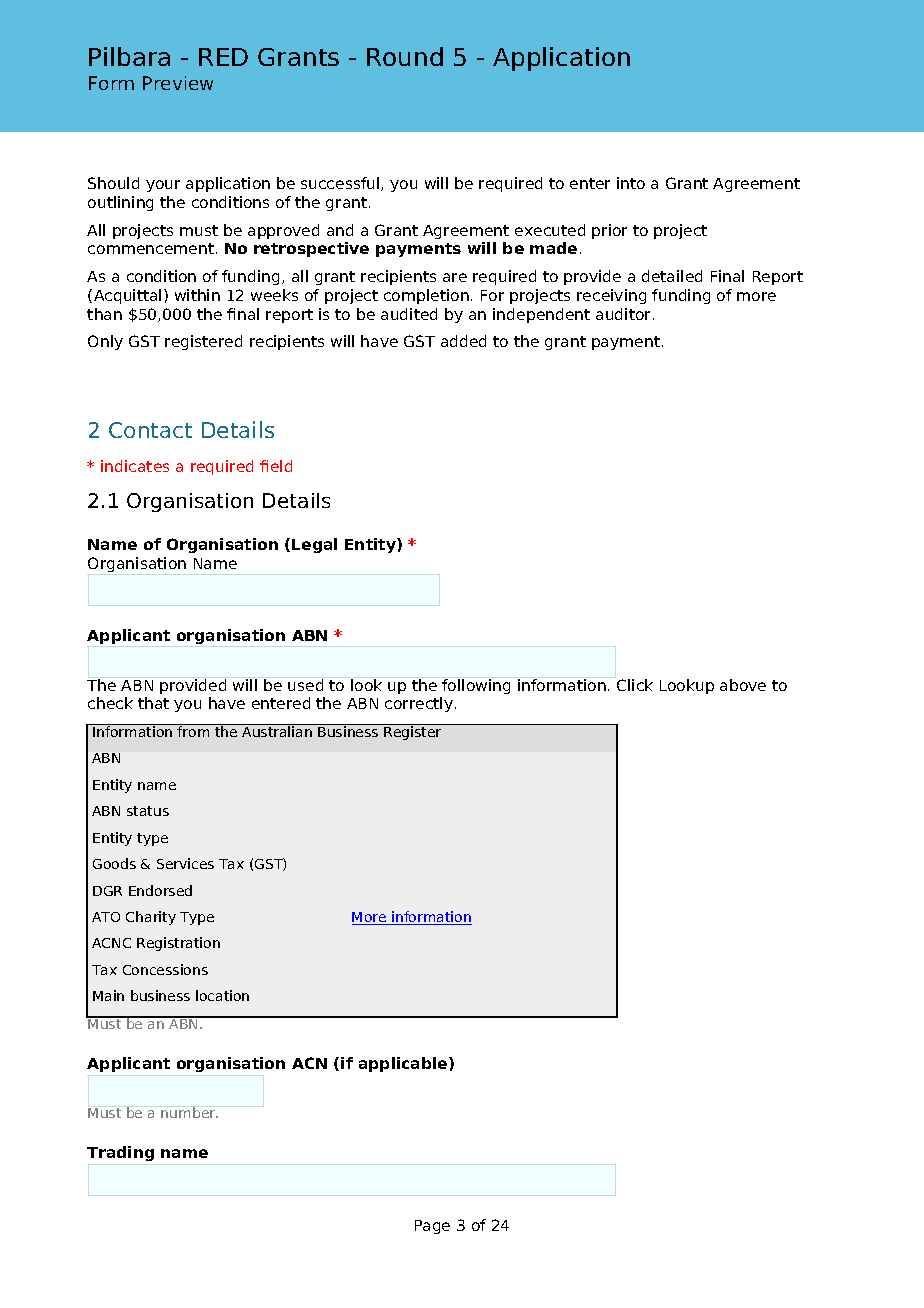 The width and height of the image is (924, 1308). Describe the element at coordinates (404, 1064) in the image. I see `applicable` at that location.
